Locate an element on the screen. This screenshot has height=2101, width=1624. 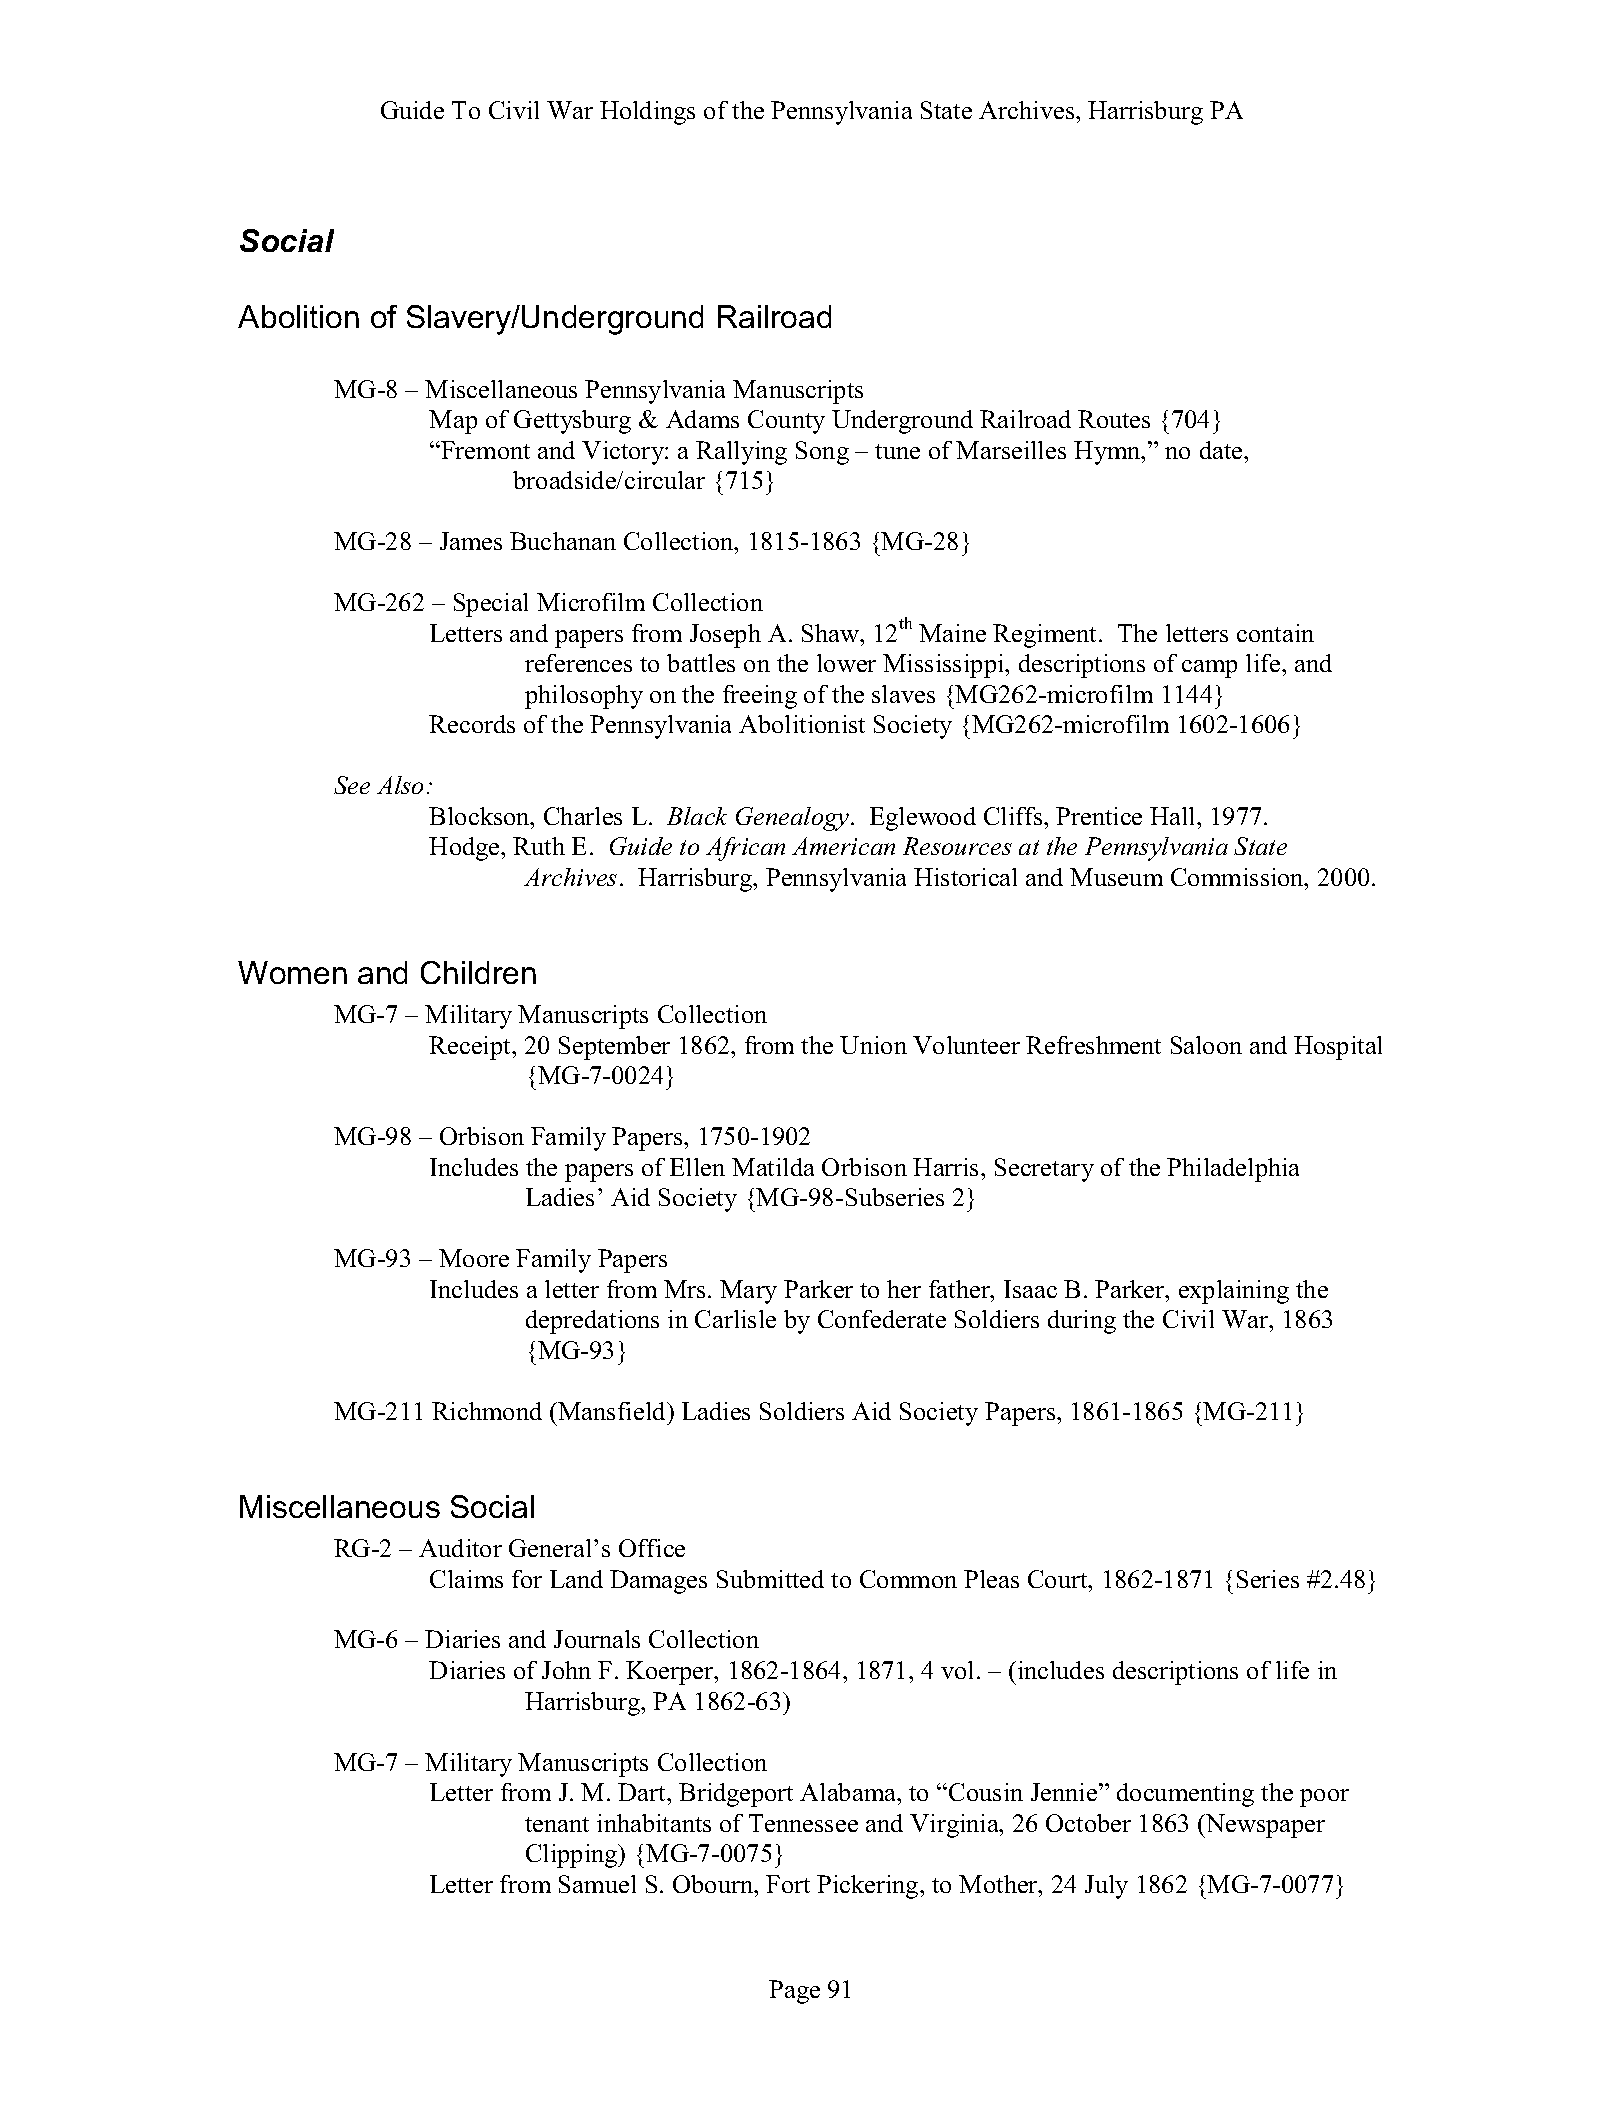
Fort is located at coordinates (788, 1884).
